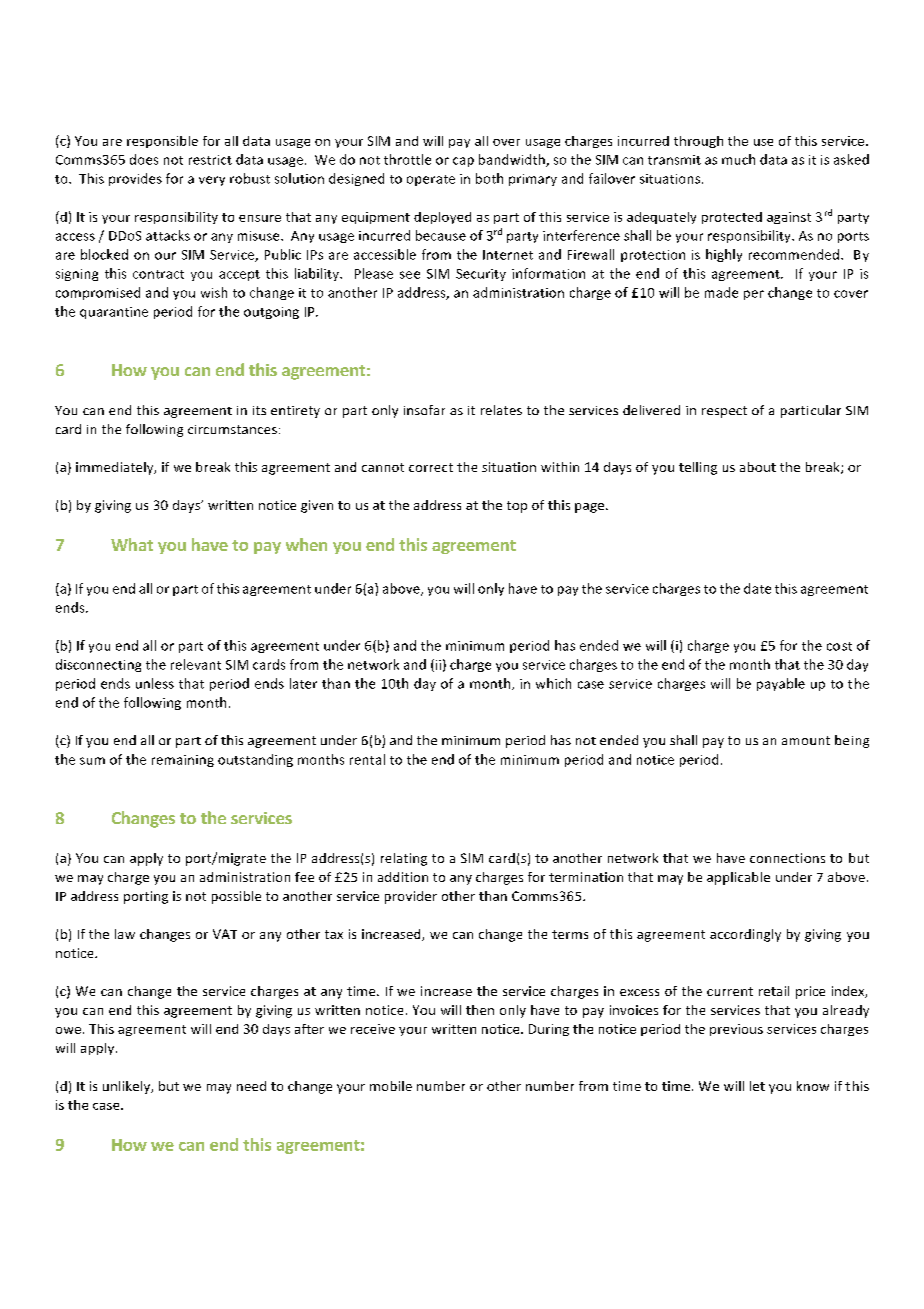 This document has height=1309, width=924. I want to click on much, so click(738, 159).
